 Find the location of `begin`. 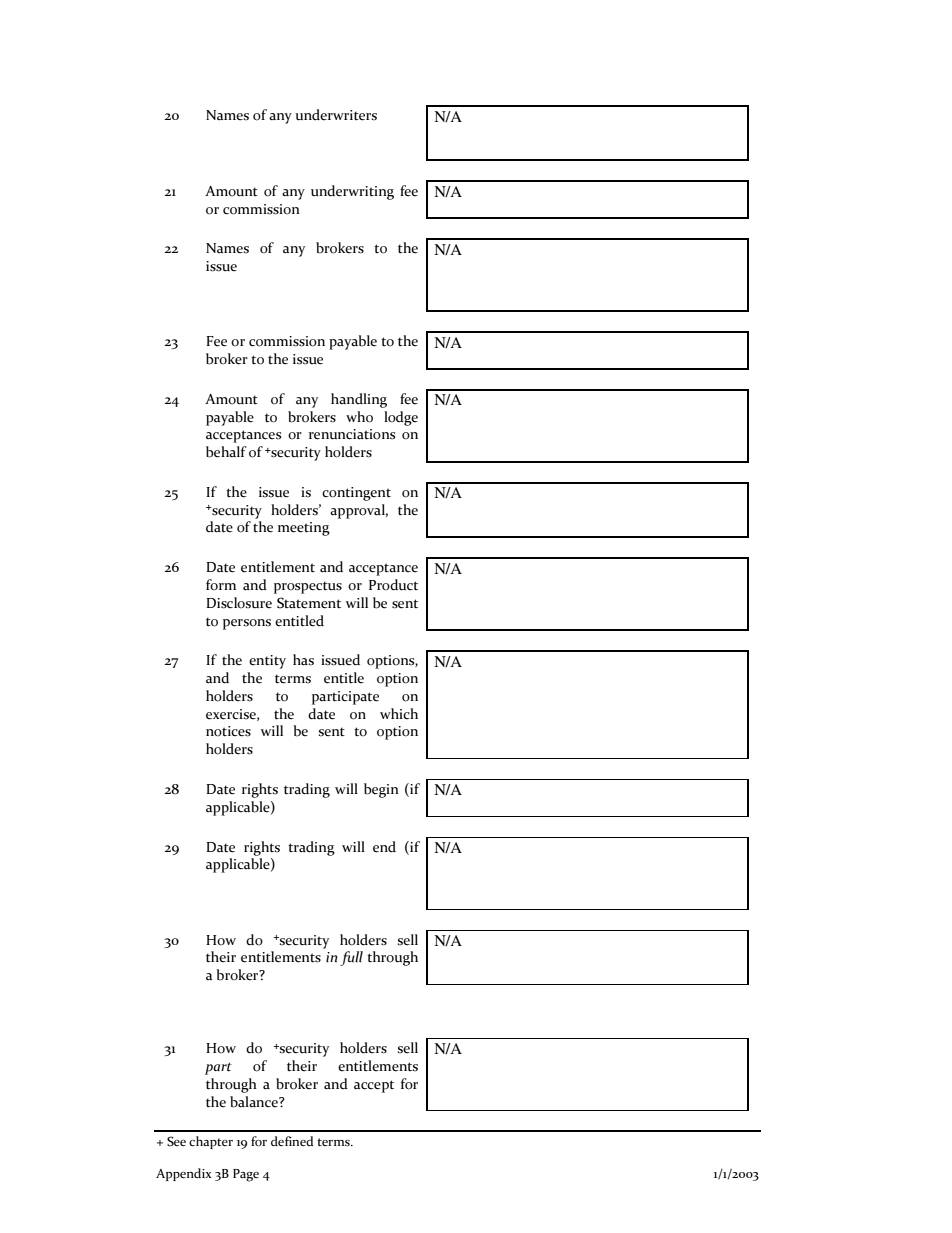

begin is located at coordinates (381, 790).
